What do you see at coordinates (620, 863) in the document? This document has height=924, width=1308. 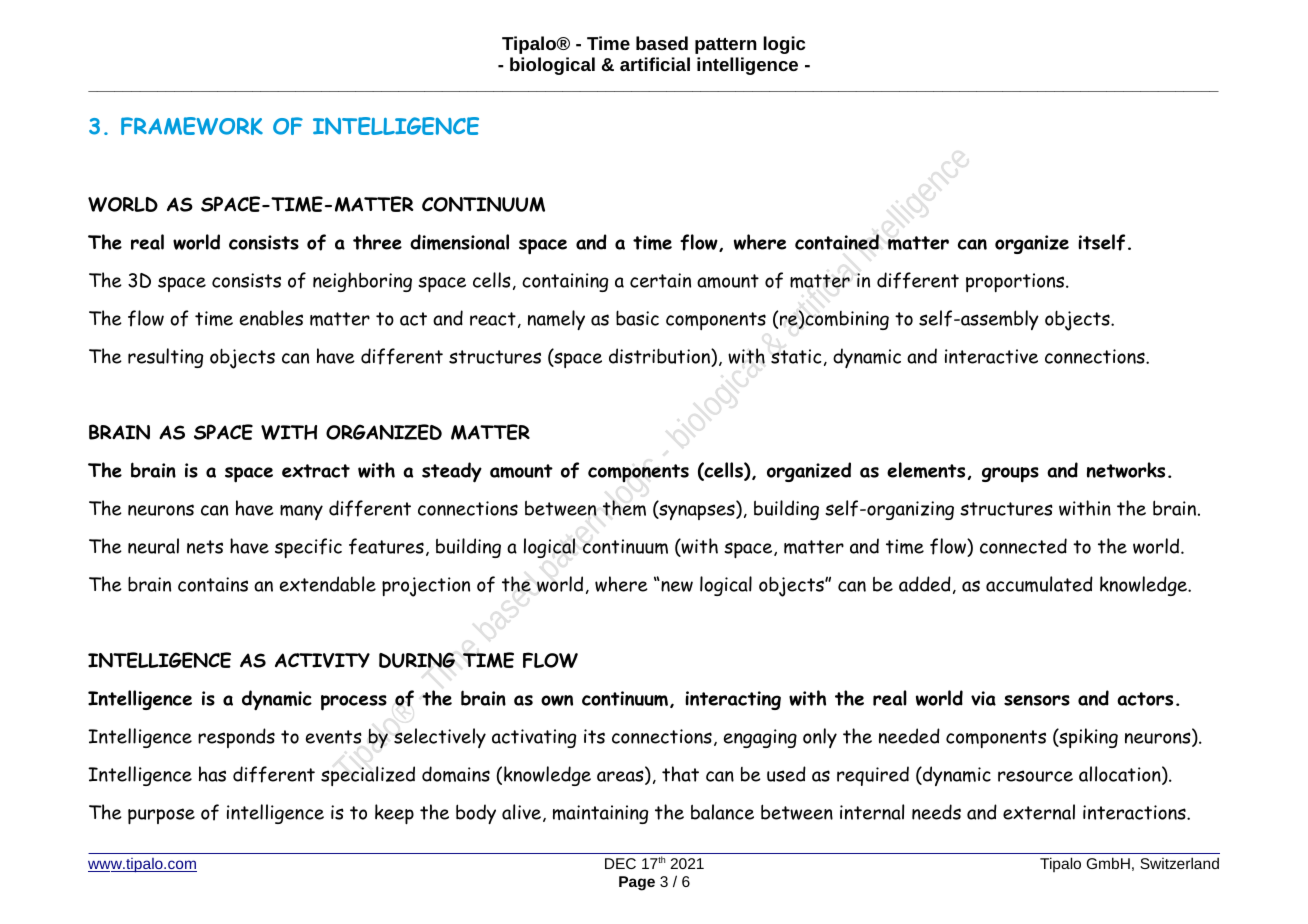 I see `DEC` at bounding box center [620, 863].
